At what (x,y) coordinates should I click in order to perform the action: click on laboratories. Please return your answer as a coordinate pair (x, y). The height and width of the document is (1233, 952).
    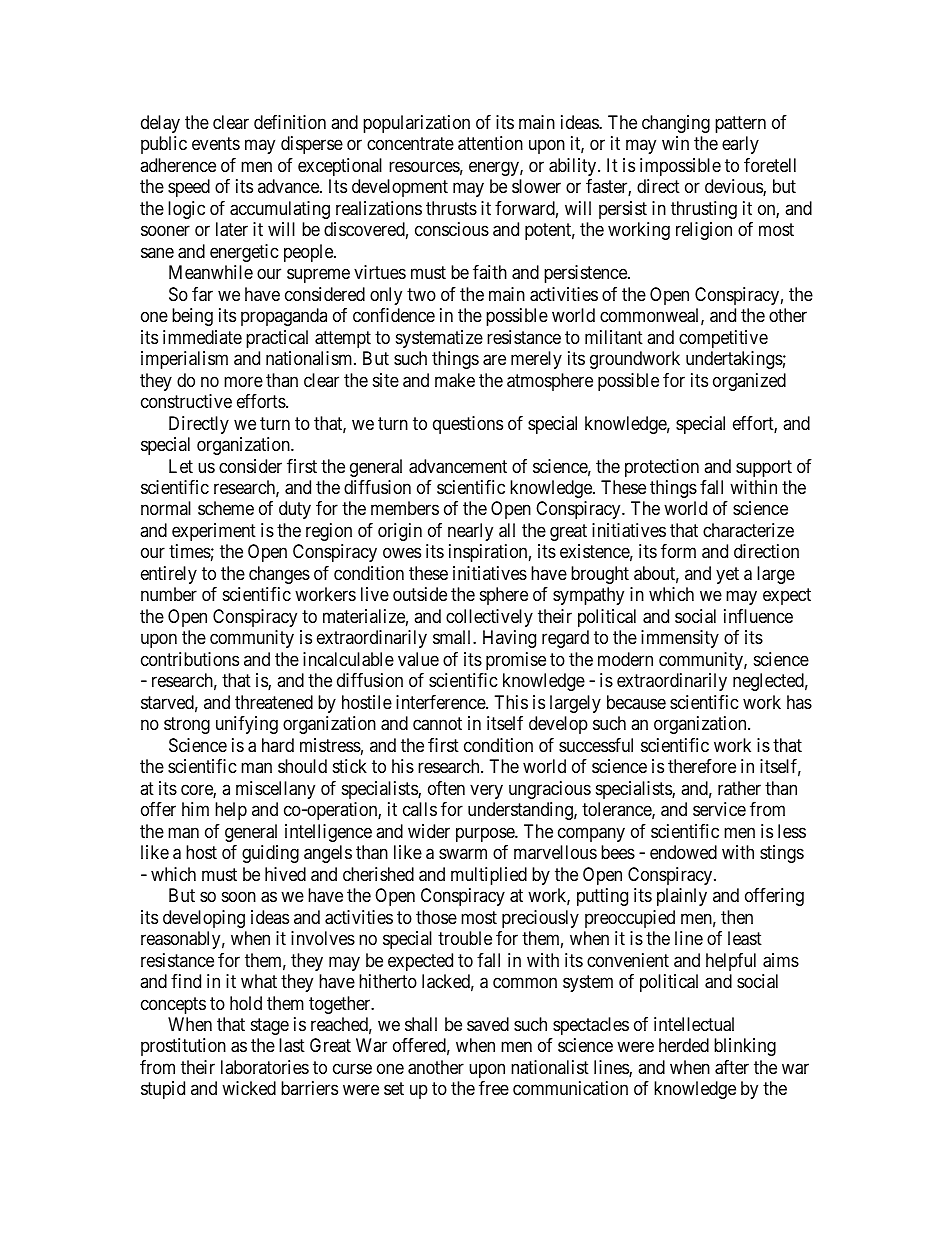
    Looking at the image, I should click on (265, 1067).
